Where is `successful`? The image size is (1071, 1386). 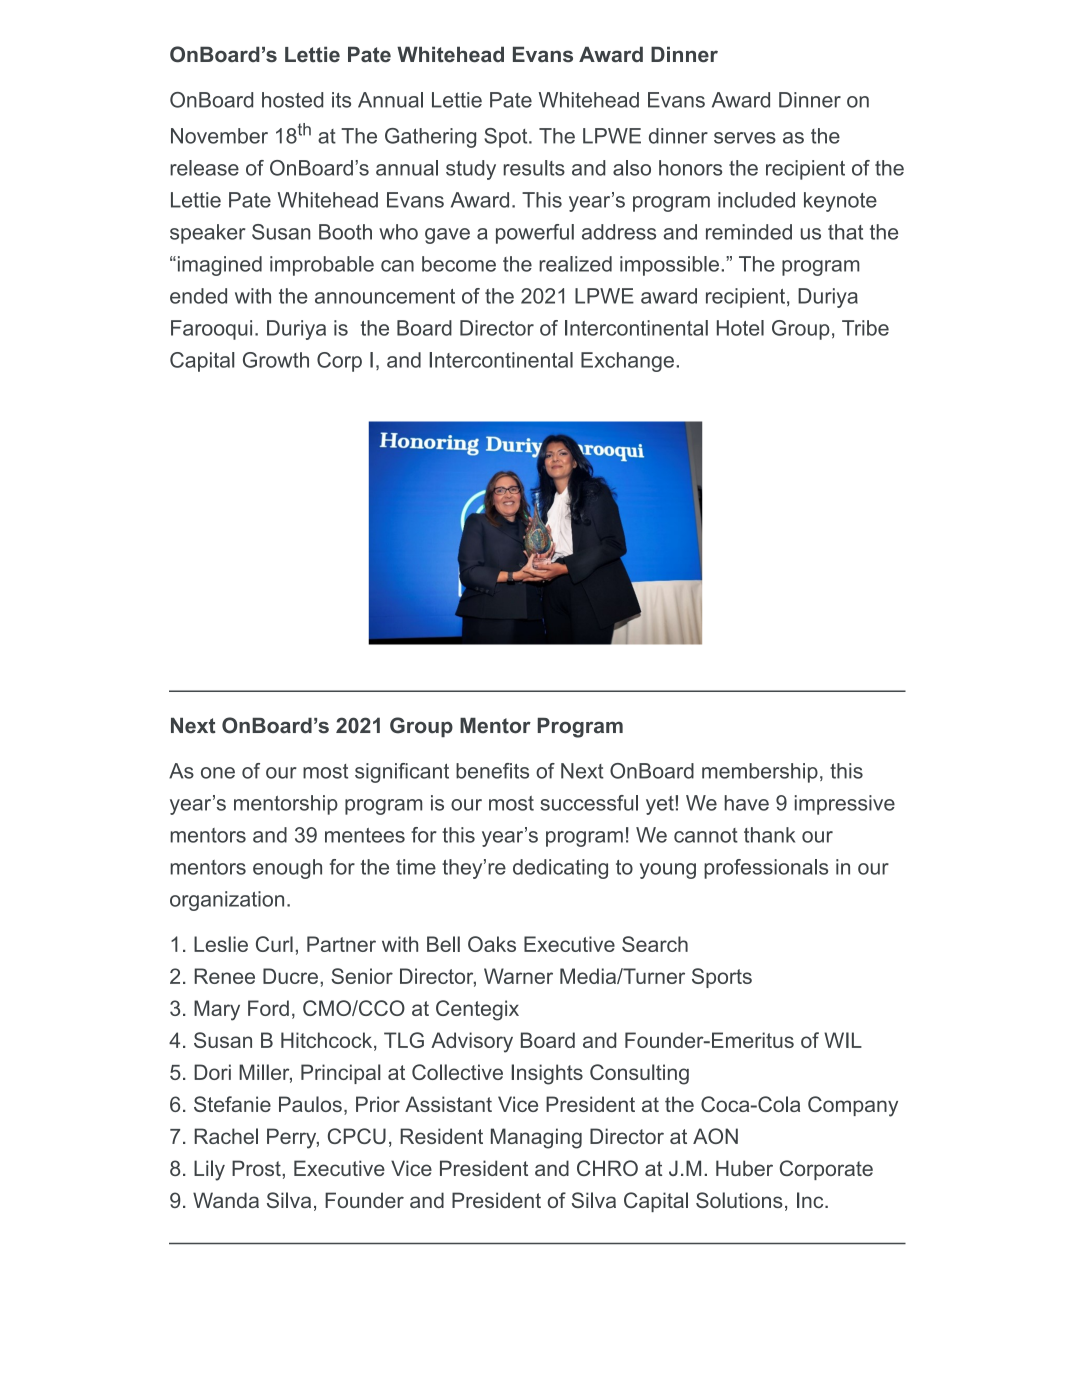 successful is located at coordinates (589, 803).
